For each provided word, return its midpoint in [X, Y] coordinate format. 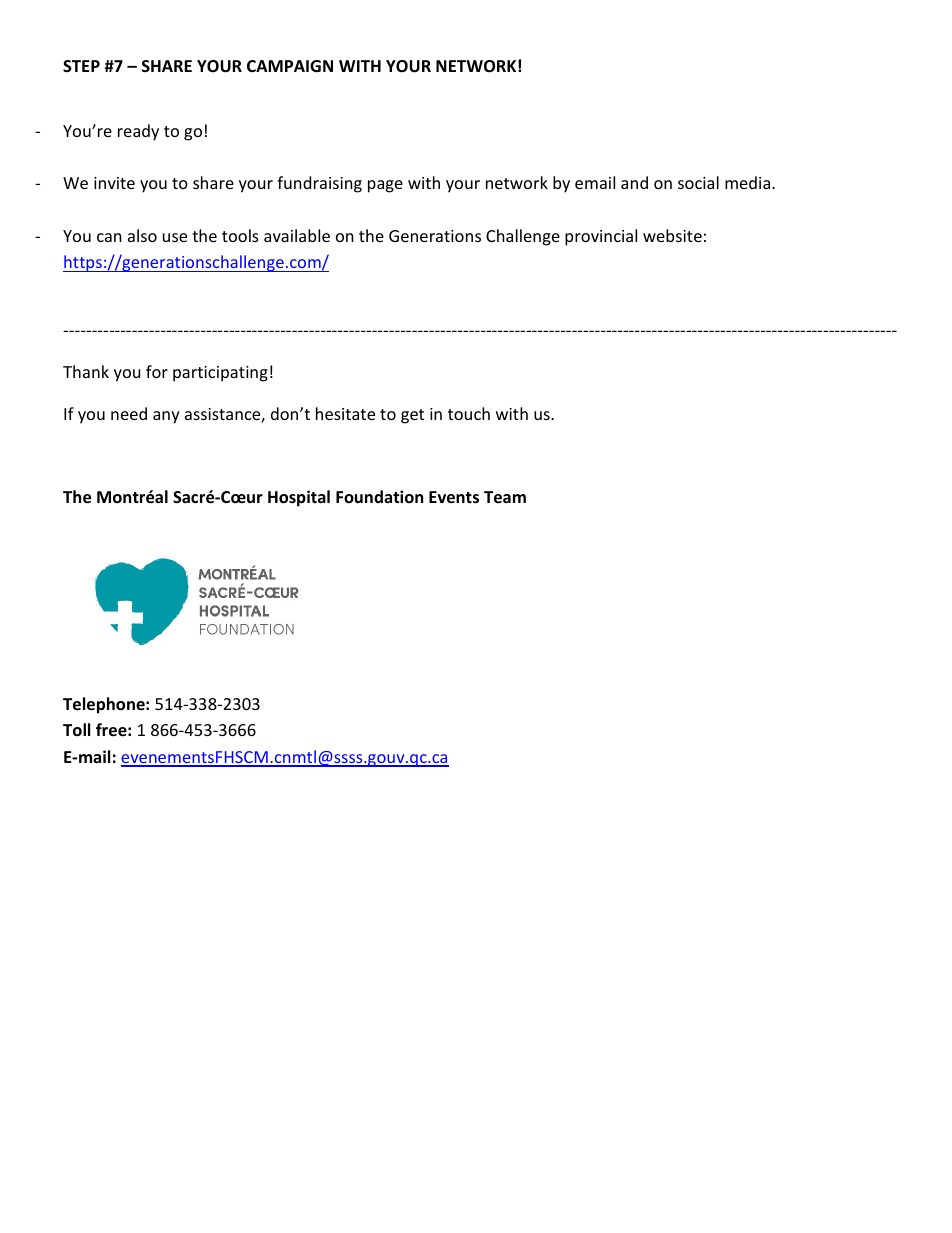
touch [469, 413]
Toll [76, 730]
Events [454, 497]
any [166, 417]
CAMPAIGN [290, 66]
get [412, 416]
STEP [81, 66]
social [698, 182]
